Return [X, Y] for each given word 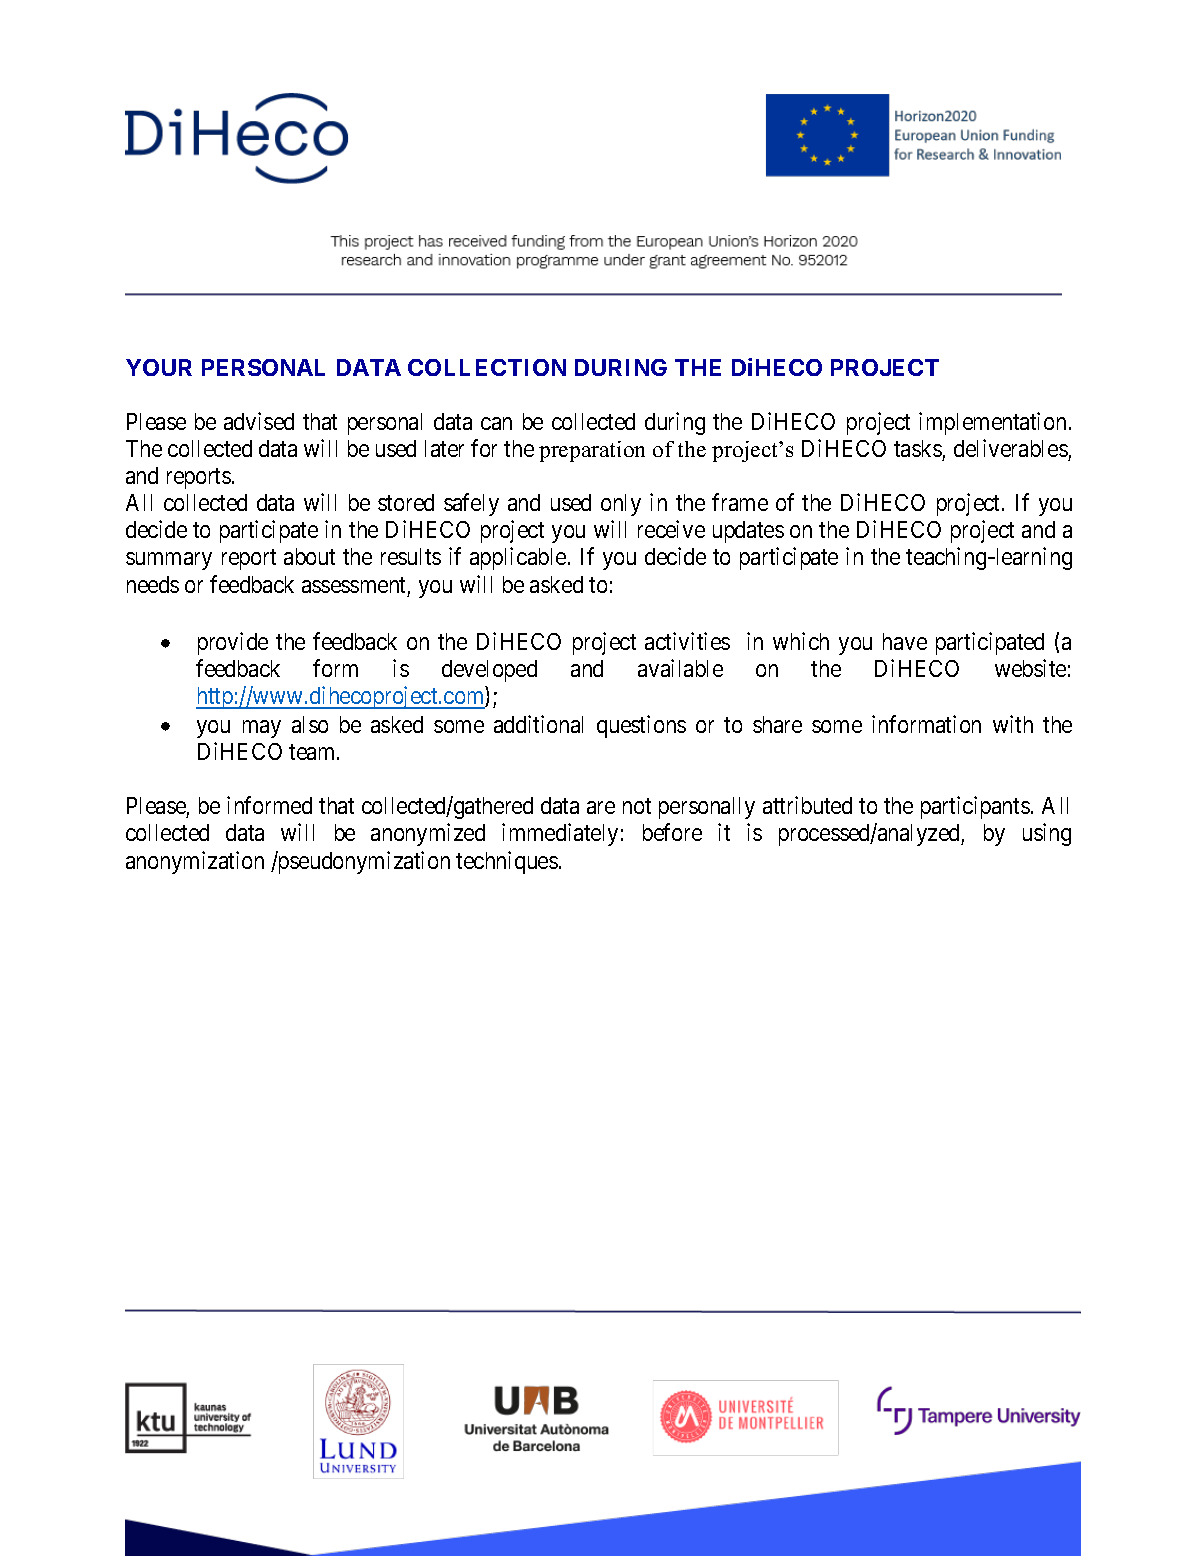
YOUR [159, 367]
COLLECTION [487, 367]
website [1030, 668]
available [680, 668]
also [310, 724]
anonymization [195, 862]
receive [671, 529]
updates [748, 532]
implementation [992, 423]
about [309, 556]
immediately [560, 834]
